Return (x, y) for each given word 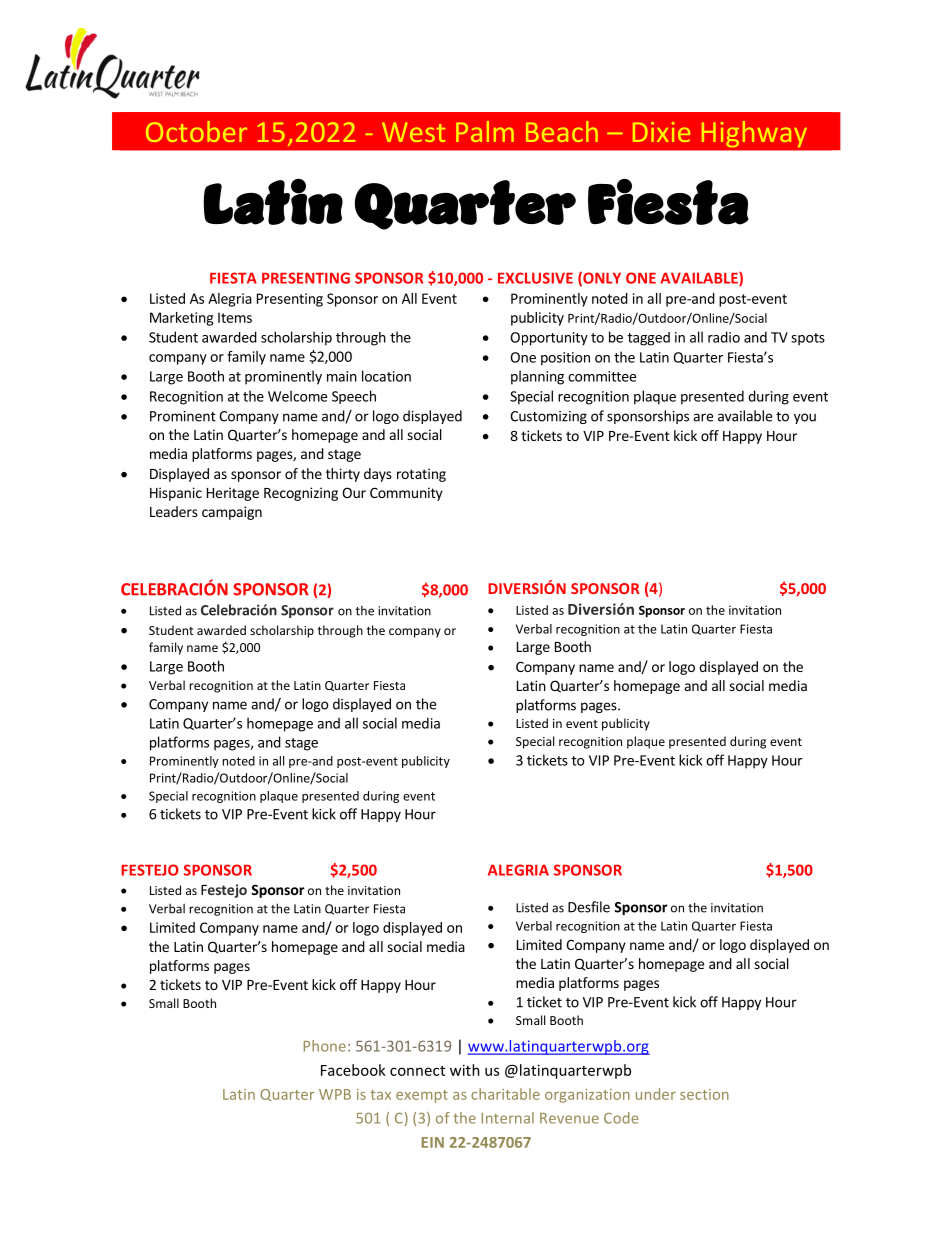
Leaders (174, 511)
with (465, 1070)
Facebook (353, 1070)
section (704, 1094)
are (703, 417)
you (805, 418)
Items (235, 317)
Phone (325, 1046)
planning (537, 377)
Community (406, 494)
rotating (421, 475)
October (196, 131)
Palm (485, 131)
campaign (232, 513)
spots (808, 339)
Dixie (661, 132)
